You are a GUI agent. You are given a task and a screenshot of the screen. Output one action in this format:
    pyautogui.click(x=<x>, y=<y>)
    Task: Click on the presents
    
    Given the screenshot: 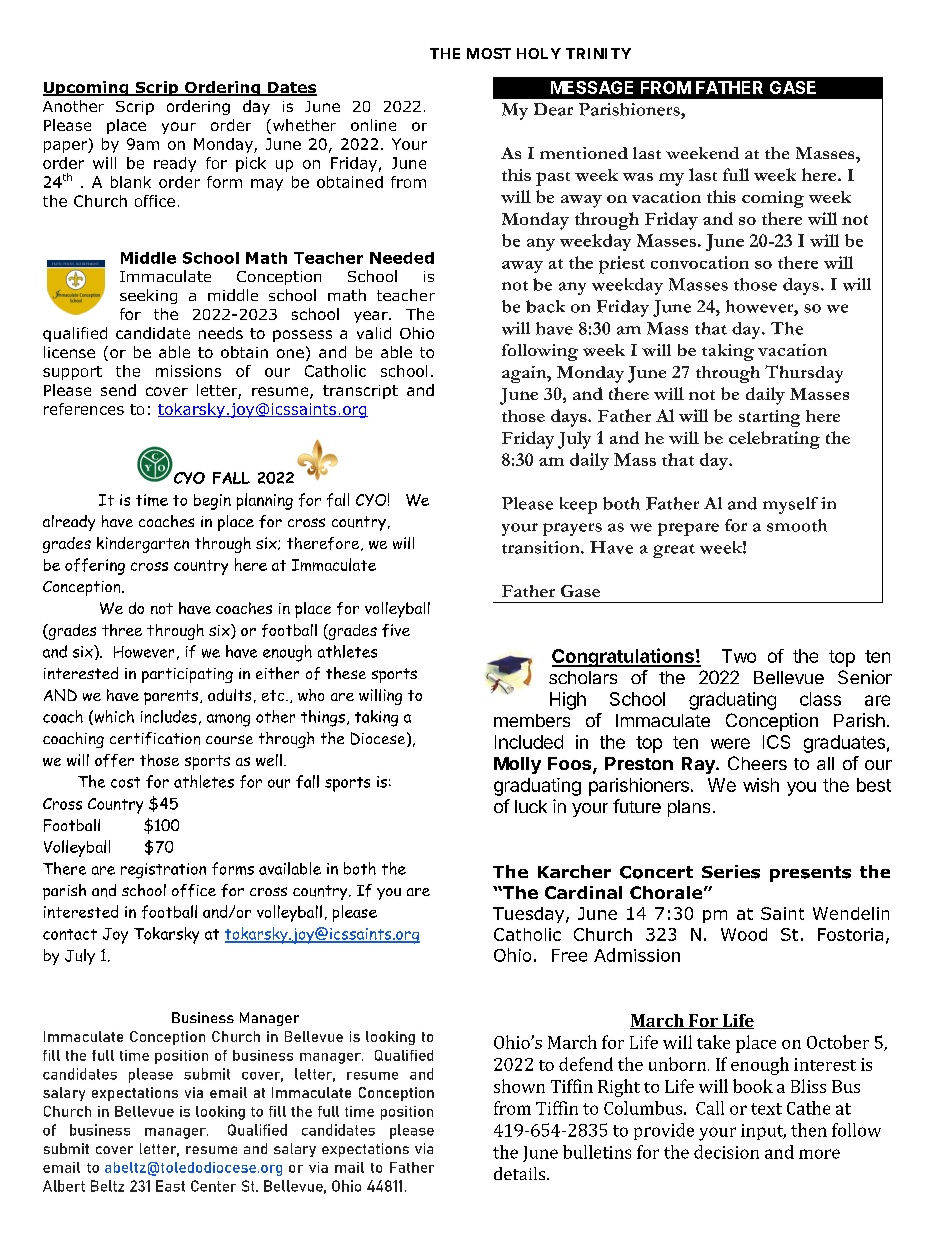 What is the action you would take?
    pyautogui.click(x=810, y=874)
